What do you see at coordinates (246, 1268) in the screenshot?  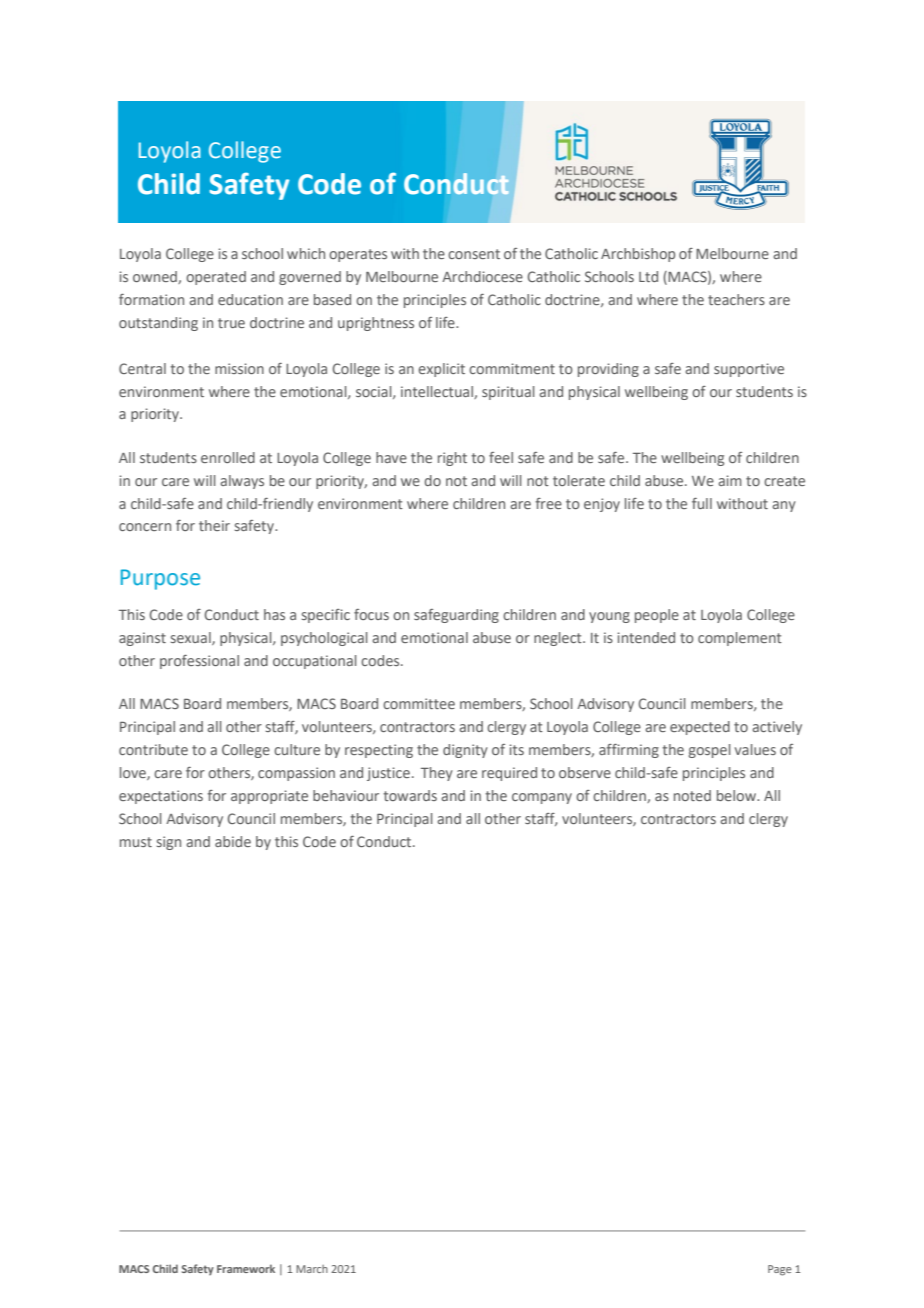 I see `Framework` at bounding box center [246, 1268].
